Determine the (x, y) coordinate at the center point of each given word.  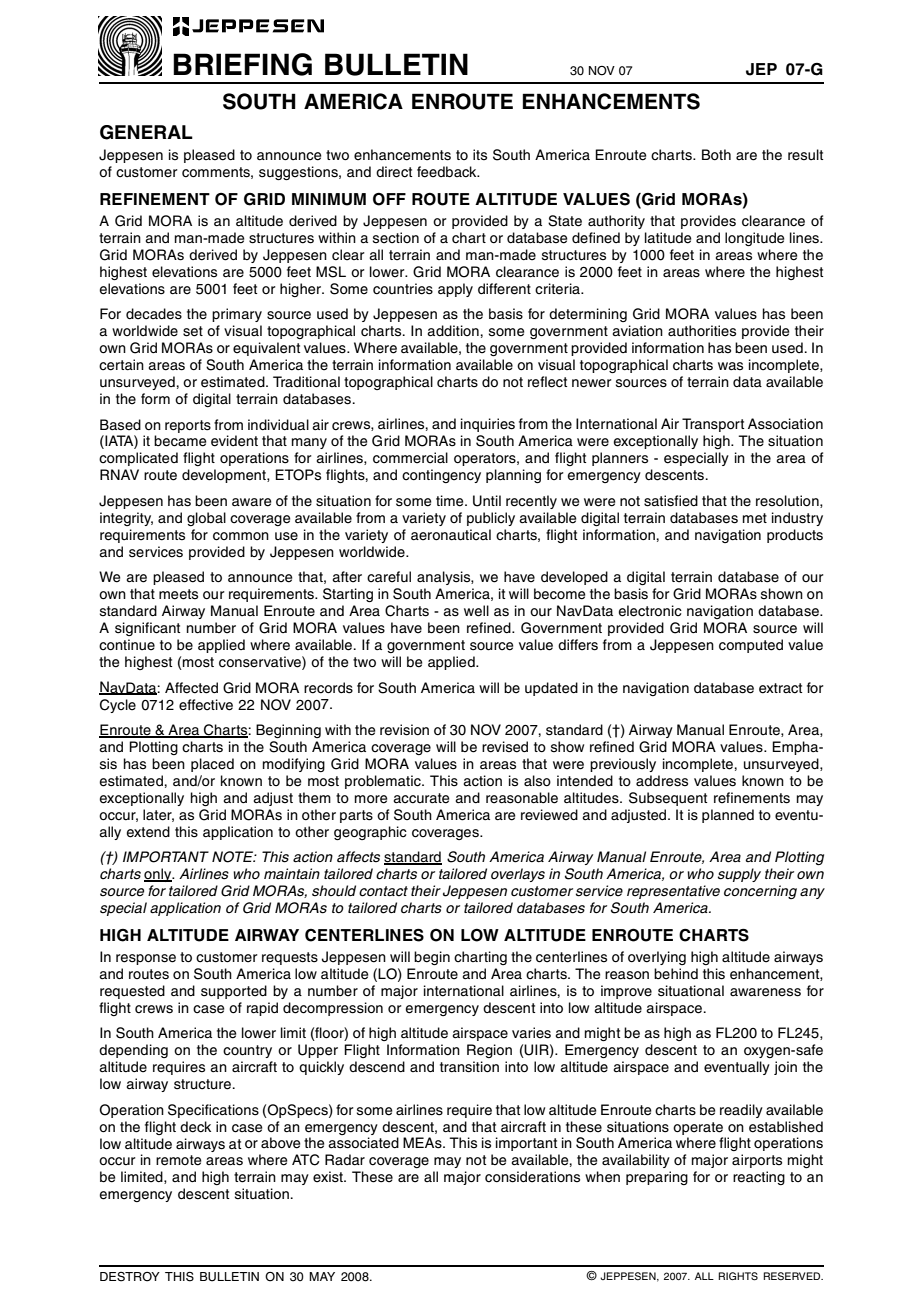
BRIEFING (242, 64)
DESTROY (130, 1277)
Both (716, 154)
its (480, 155)
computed (751, 646)
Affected (191, 688)
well (476, 611)
